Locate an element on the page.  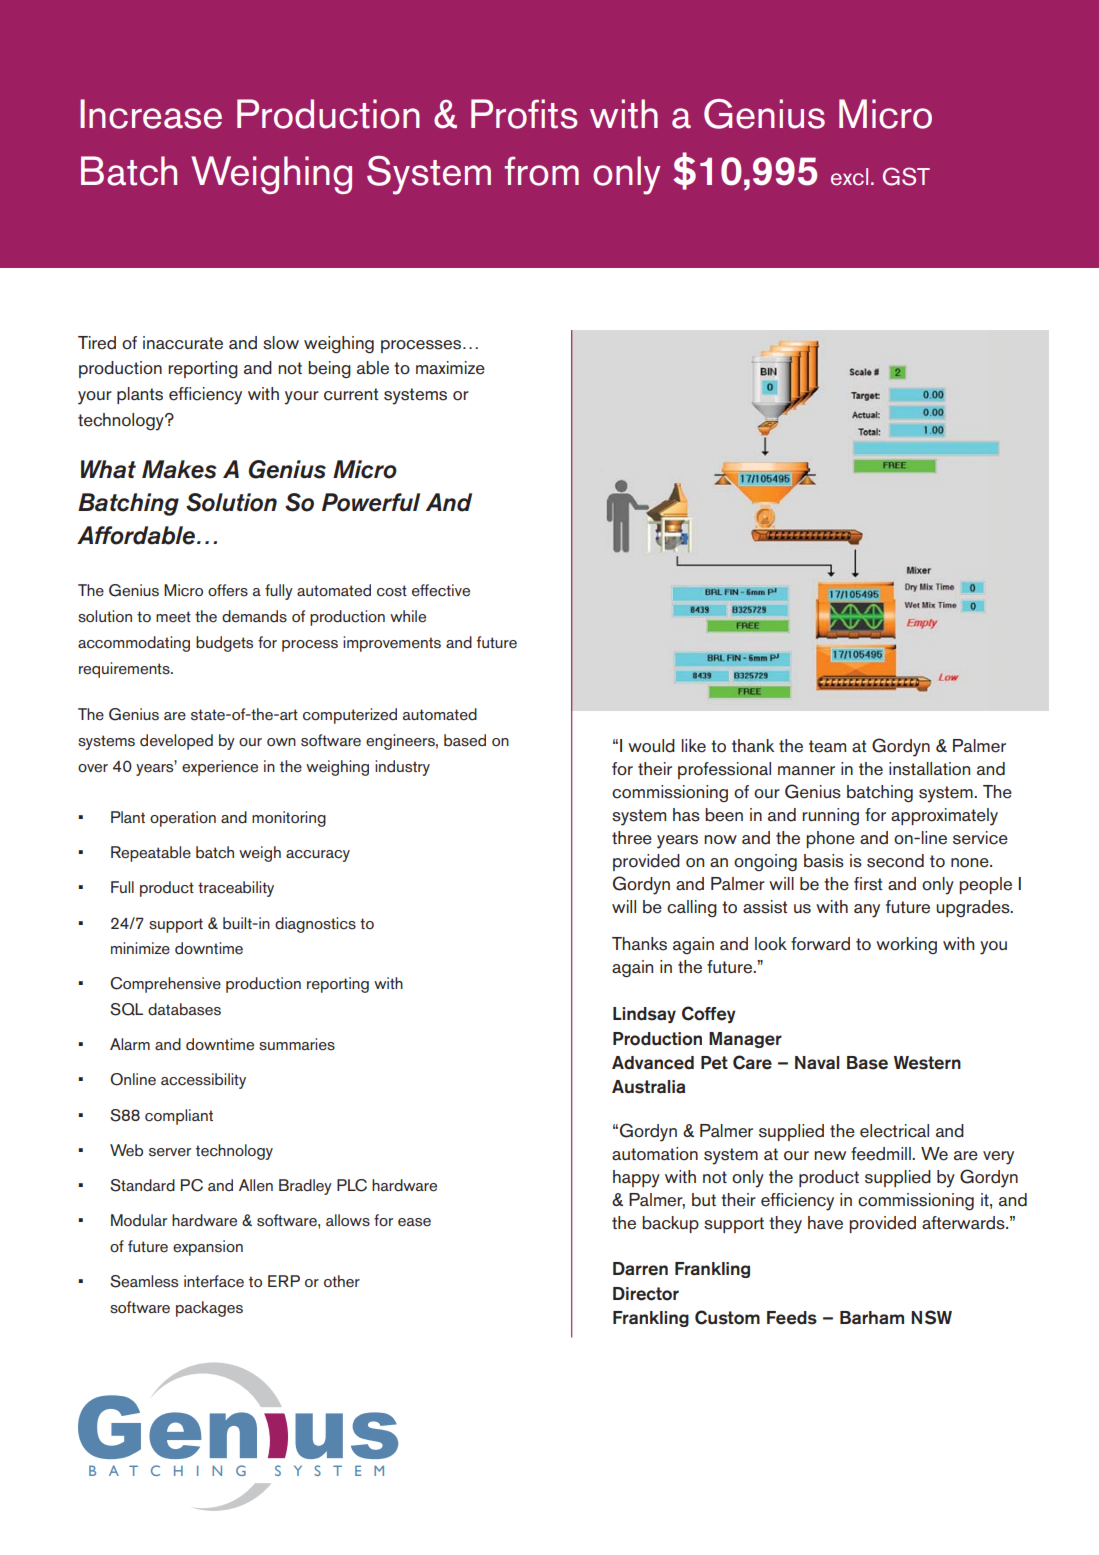
interface is located at coordinates (214, 1281).
